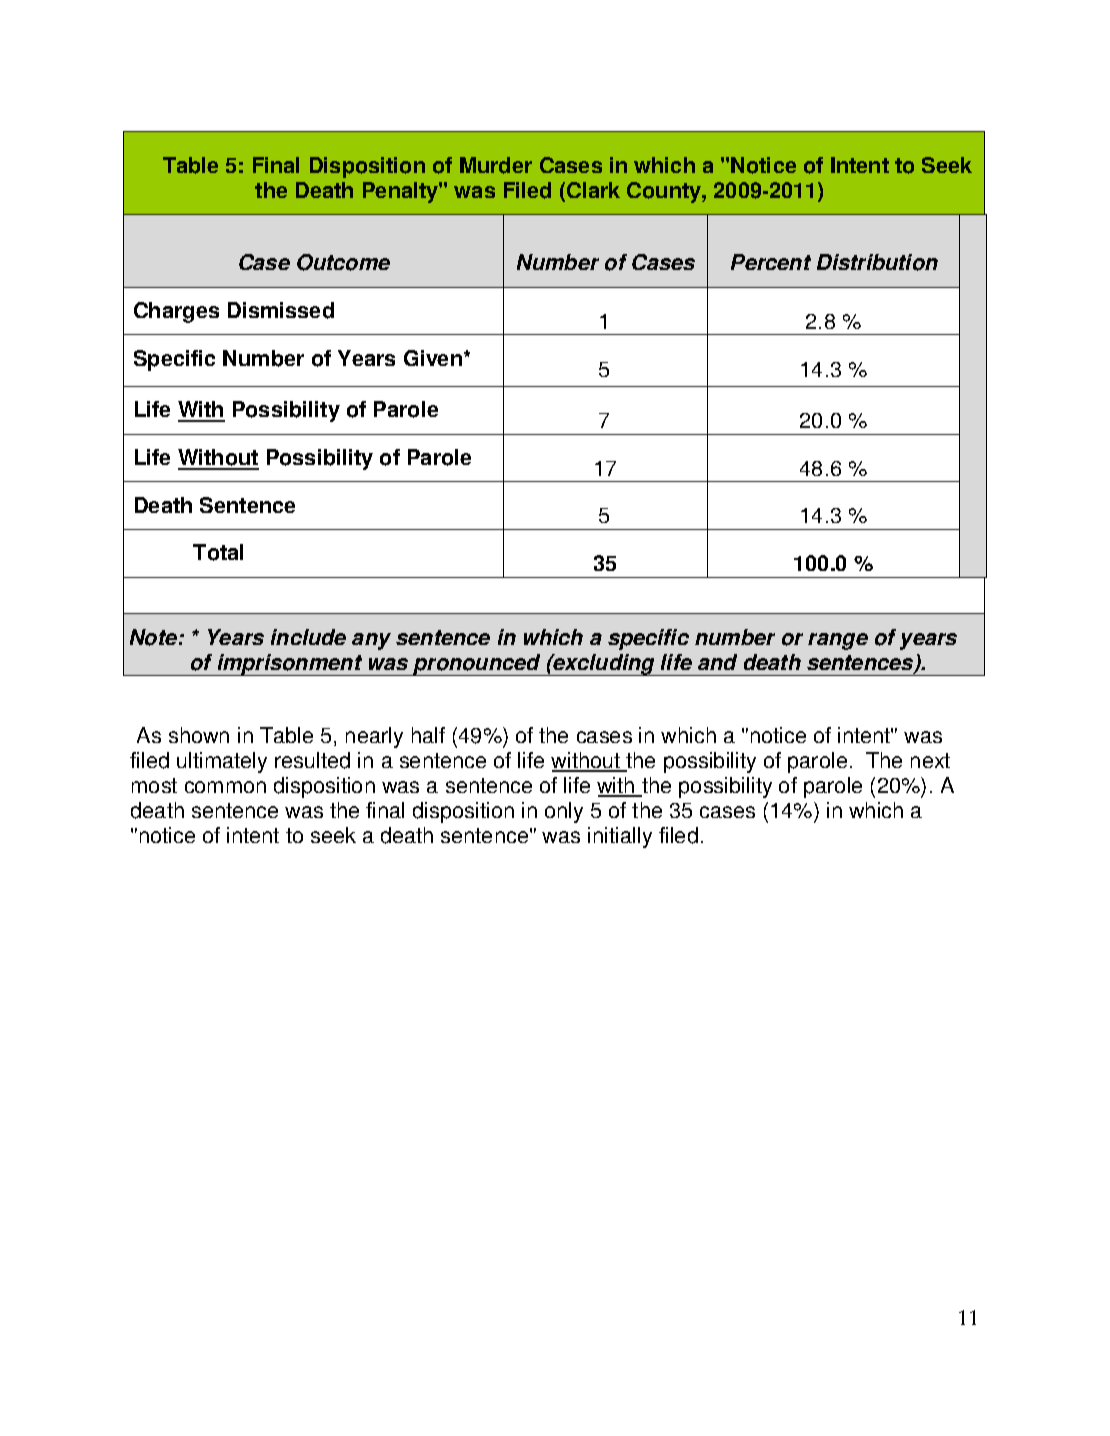  Describe the element at coordinates (343, 262) in the screenshot. I see `Outcome` at that location.
